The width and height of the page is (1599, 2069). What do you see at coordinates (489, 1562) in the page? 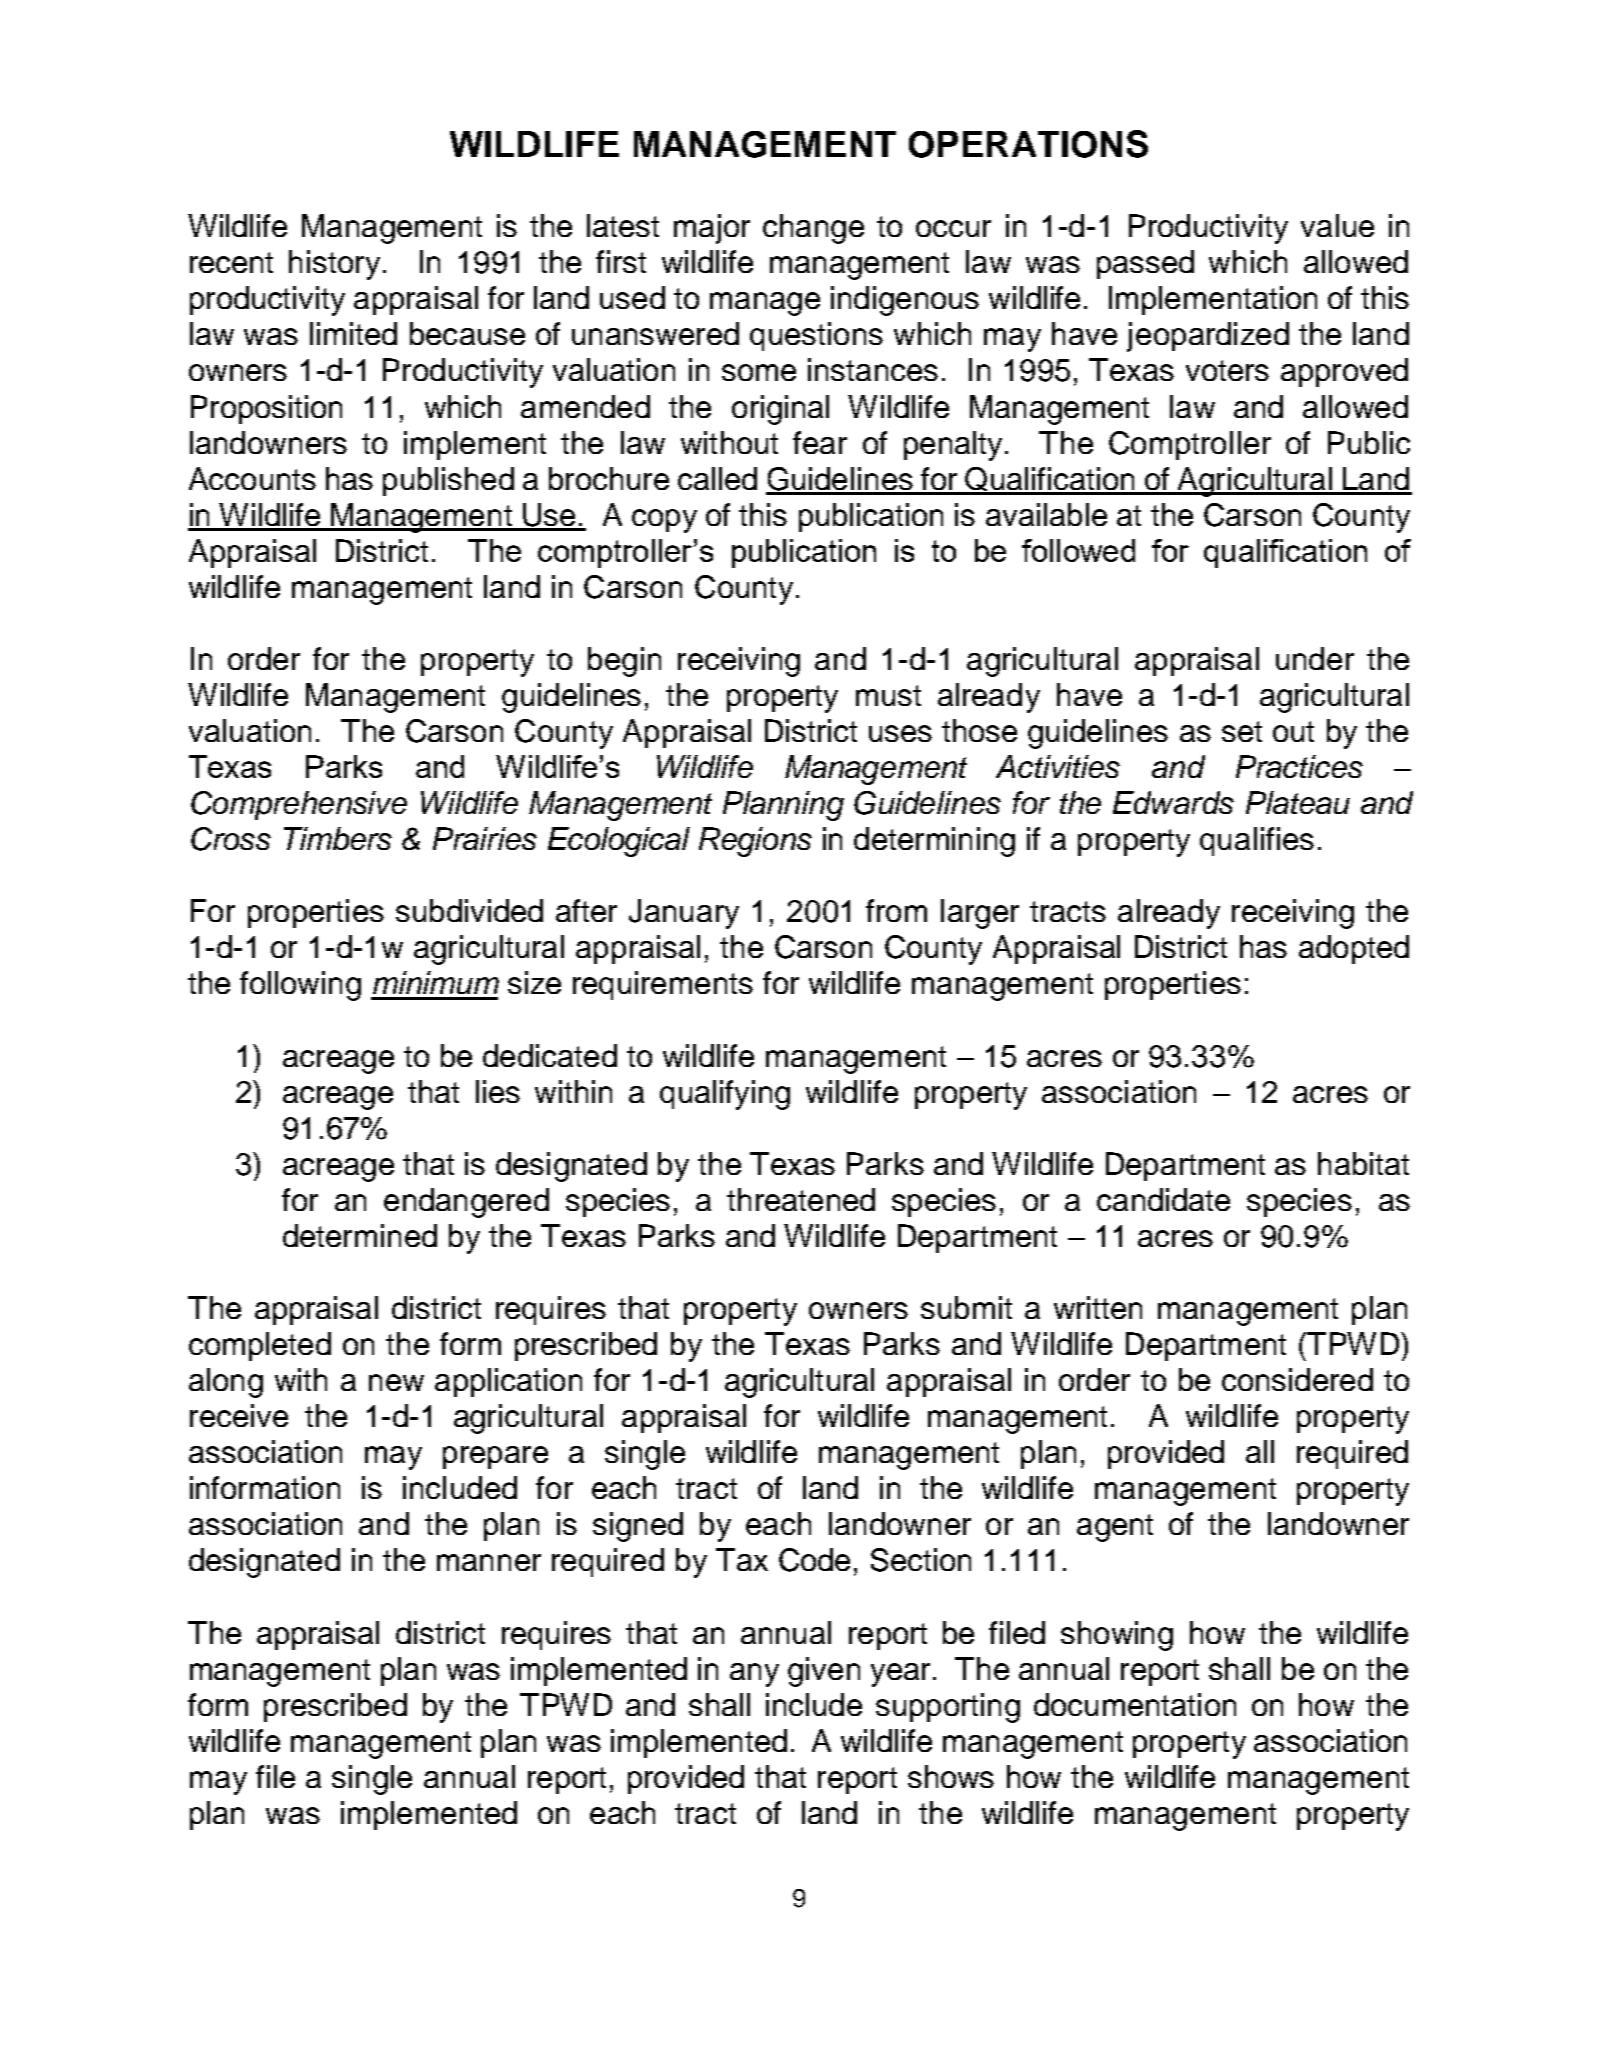
I see `manner` at bounding box center [489, 1562].
